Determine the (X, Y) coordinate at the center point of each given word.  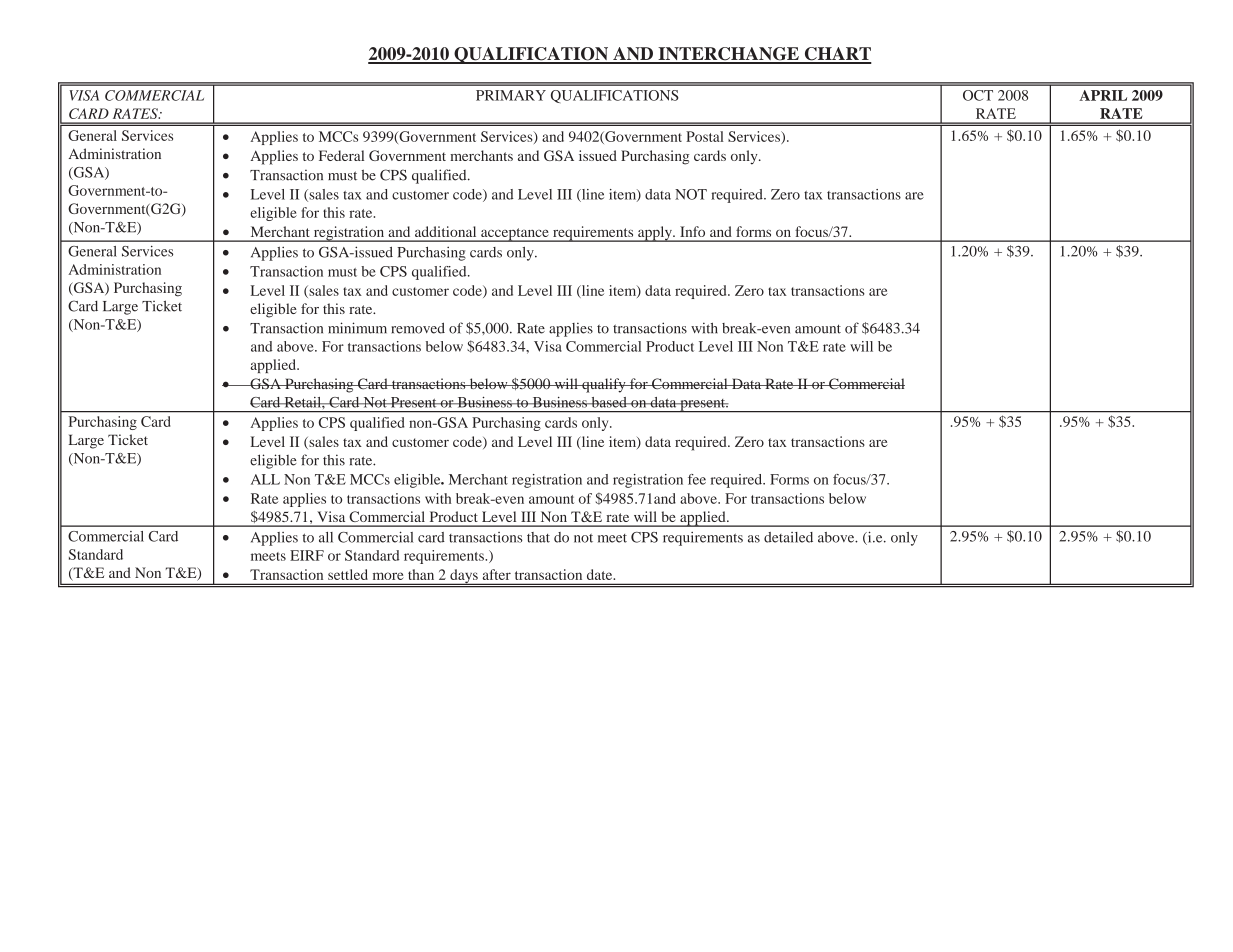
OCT (978, 95)
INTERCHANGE (728, 55)
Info (692, 231)
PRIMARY (511, 95)
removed (418, 328)
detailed (788, 537)
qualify (604, 385)
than (421, 574)
